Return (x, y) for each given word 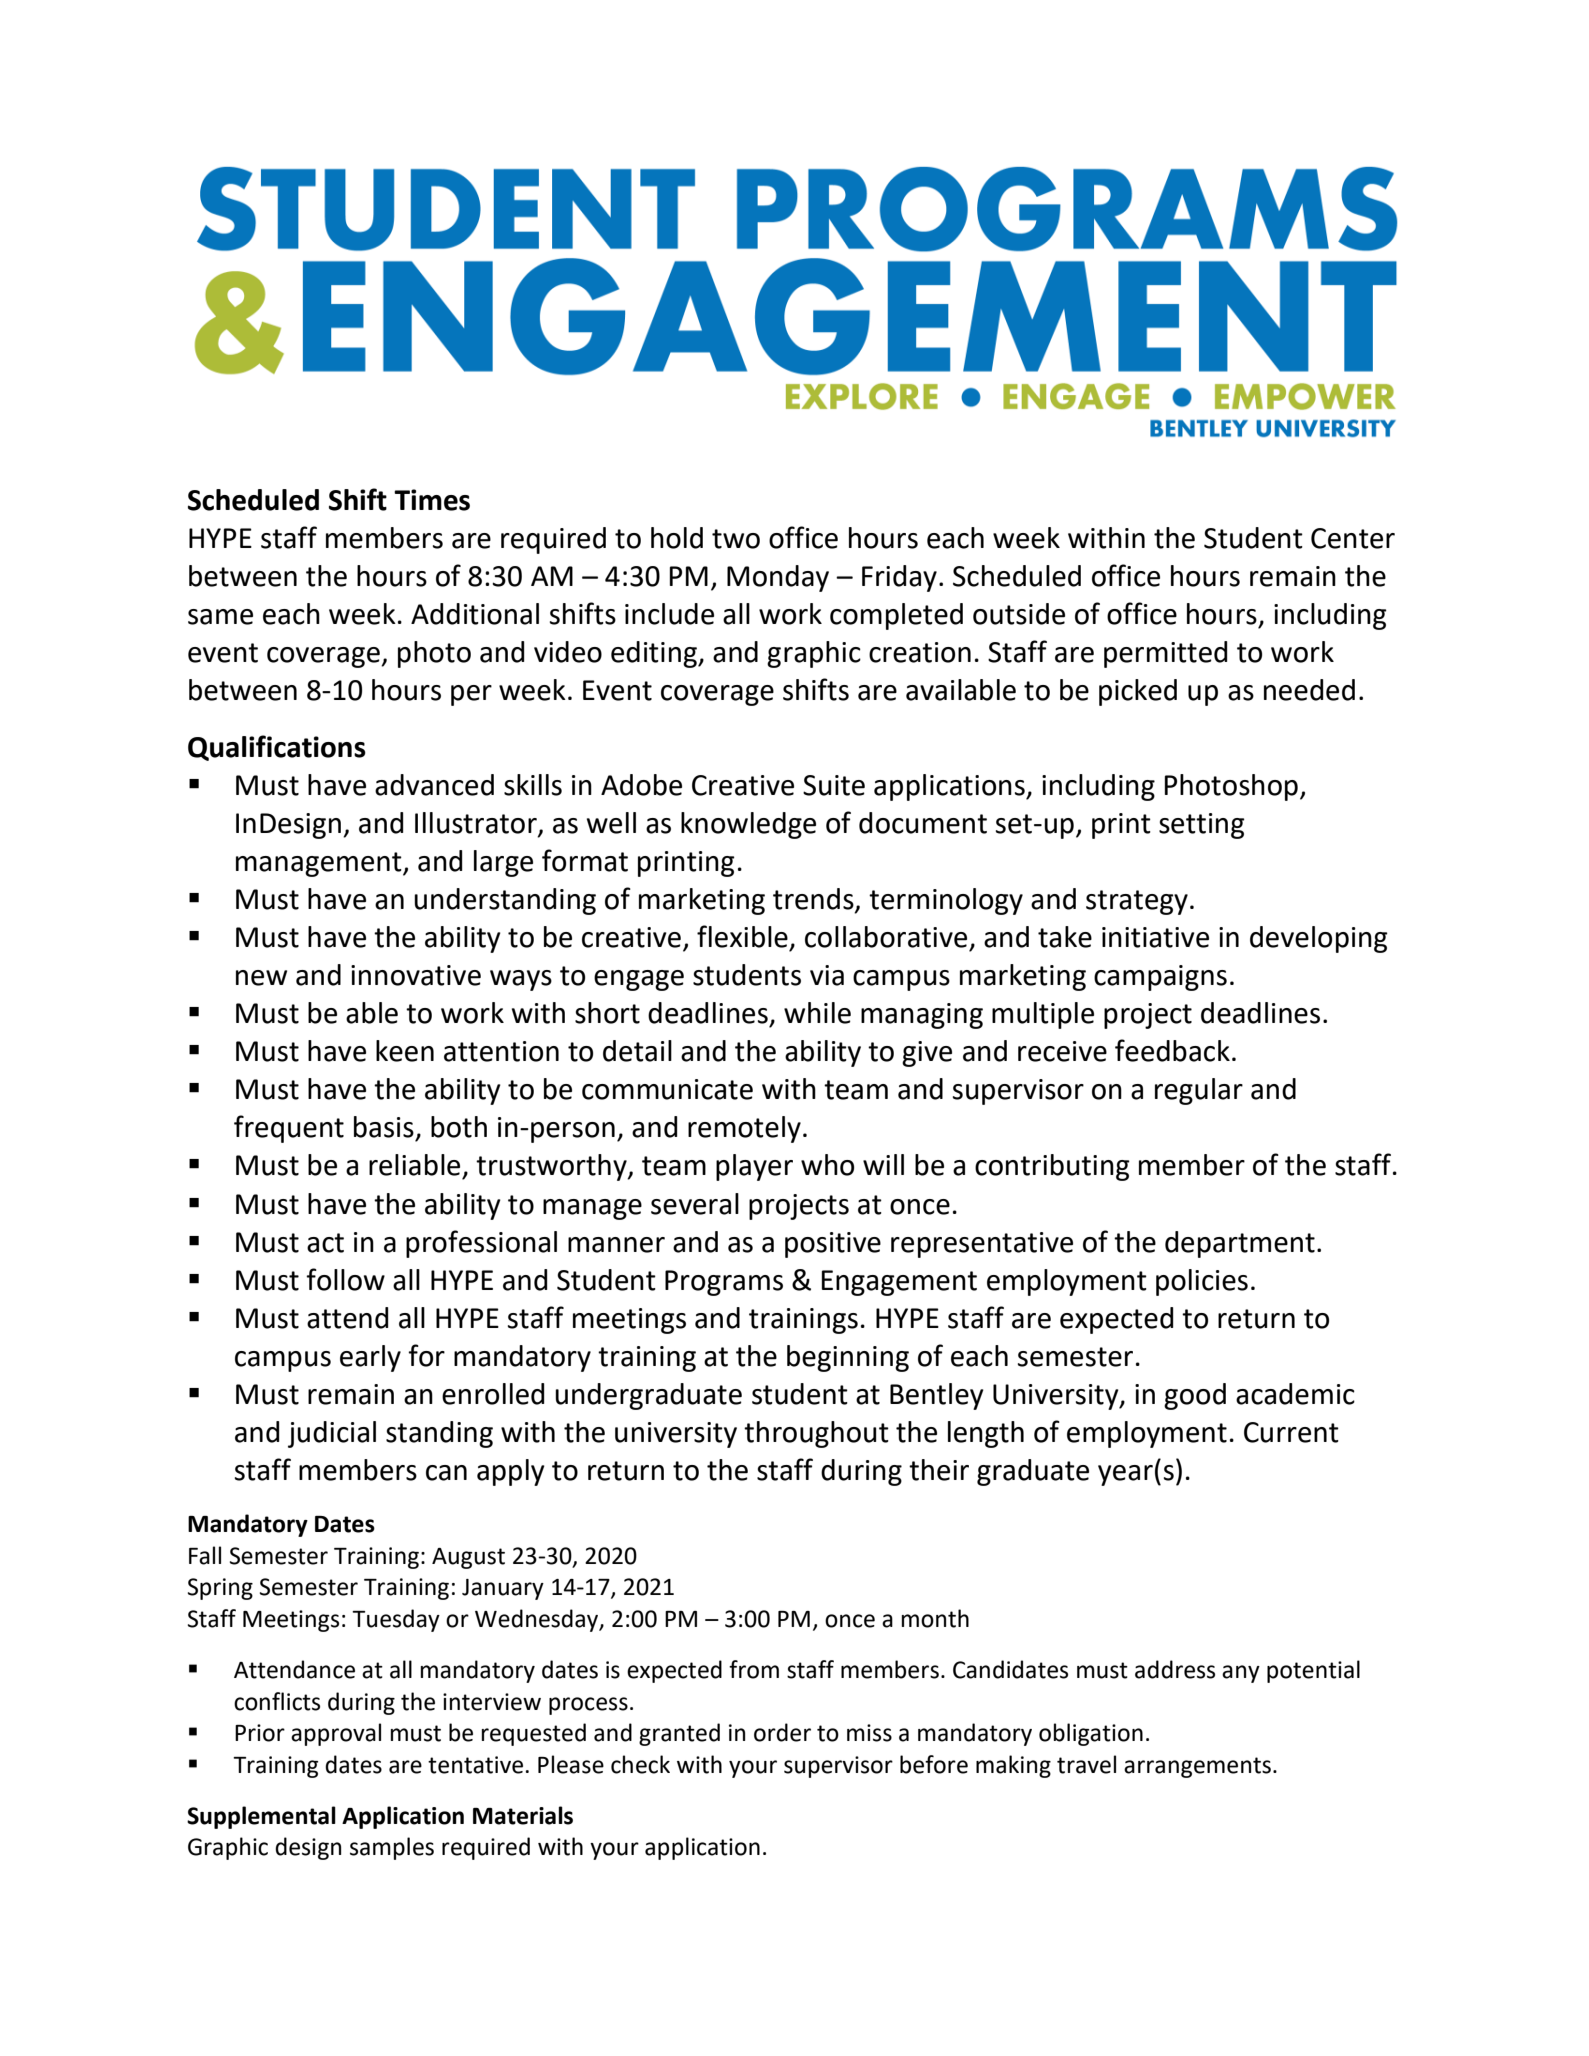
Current (1291, 1432)
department (1240, 1244)
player (754, 1167)
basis (384, 1127)
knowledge (748, 825)
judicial (332, 1434)
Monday (778, 578)
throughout (816, 1434)
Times (432, 500)
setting (1202, 826)
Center (1353, 538)
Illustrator (477, 824)
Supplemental (261, 1817)
